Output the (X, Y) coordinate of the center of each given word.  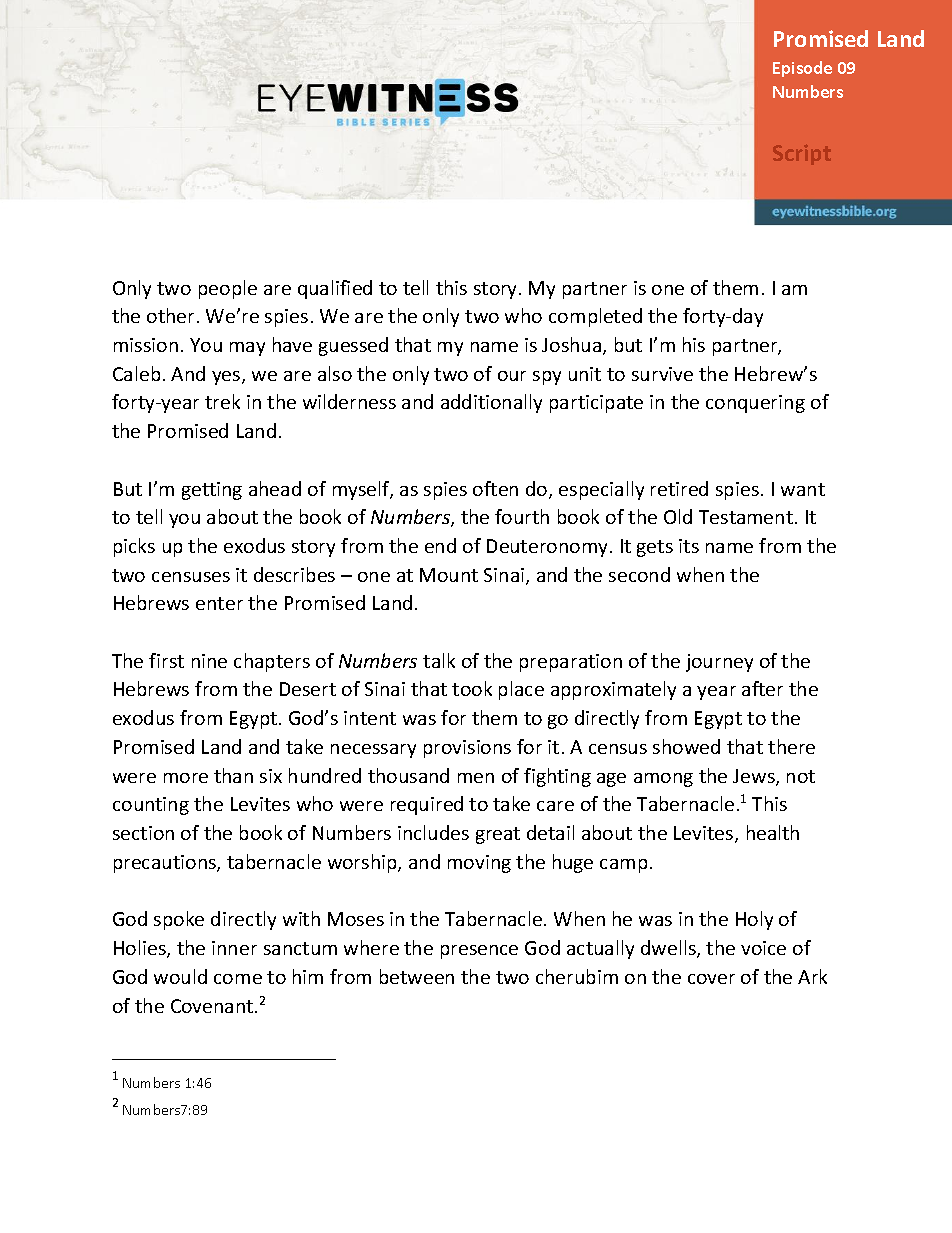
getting (212, 491)
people (228, 289)
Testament (746, 517)
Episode (802, 69)
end (440, 545)
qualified (335, 289)
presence (479, 952)
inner (234, 948)
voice (763, 948)
